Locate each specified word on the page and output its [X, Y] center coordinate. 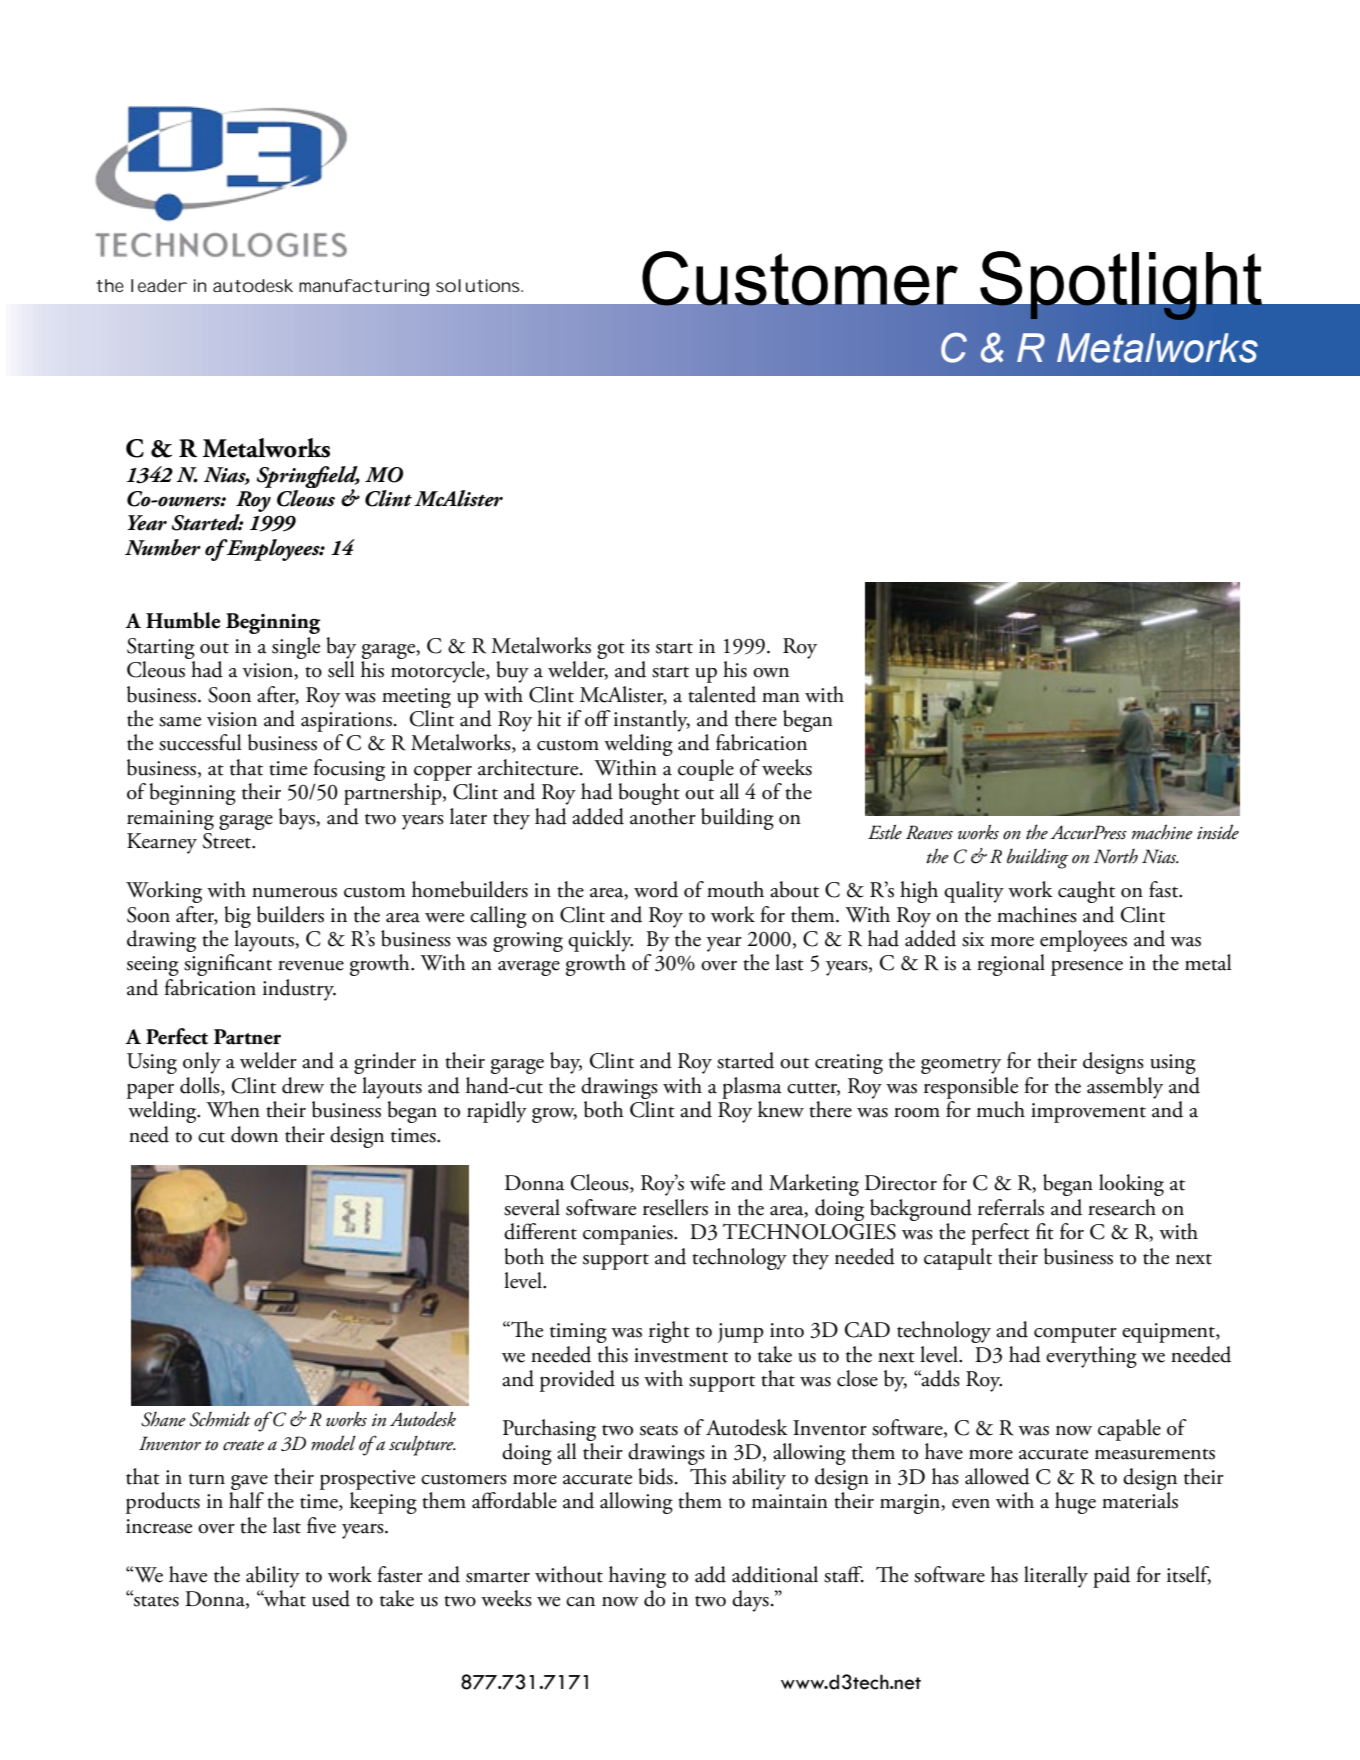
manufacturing [364, 287]
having [637, 1577]
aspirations [346, 722]
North [1116, 856]
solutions [479, 285]
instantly [652, 721]
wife [707, 1182]
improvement [1088, 1113]
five [321, 1525]
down [254, 1134]
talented [722, 694]
